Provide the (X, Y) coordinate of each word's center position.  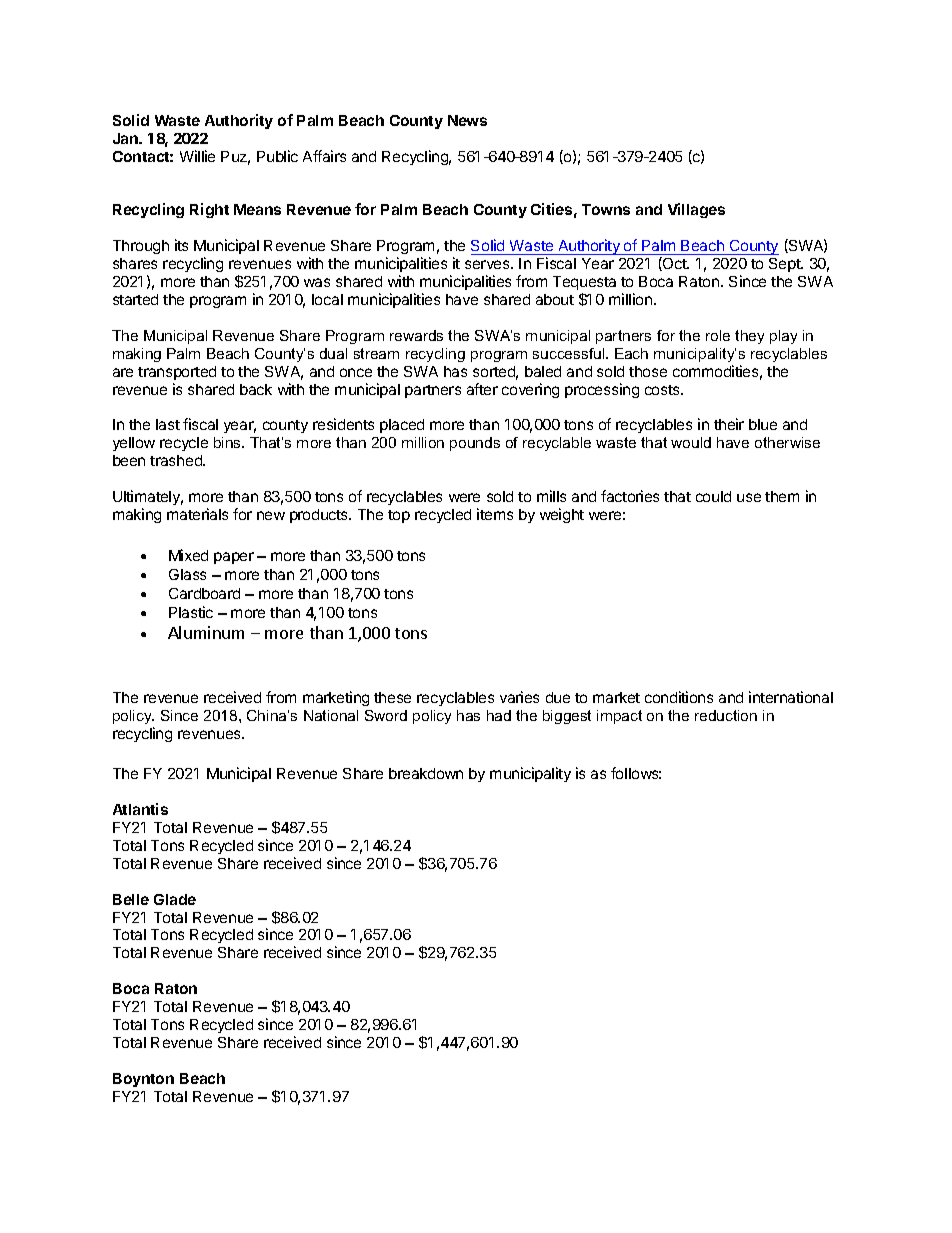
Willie (197, 156)
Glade (175, 899)
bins (228, 442)
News (467, 120)
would (691, 442)
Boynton (143, 1080)
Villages (696, 210)
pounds (475, 444)
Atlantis (140, 809)
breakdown (426, 773)
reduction (726, 715)
